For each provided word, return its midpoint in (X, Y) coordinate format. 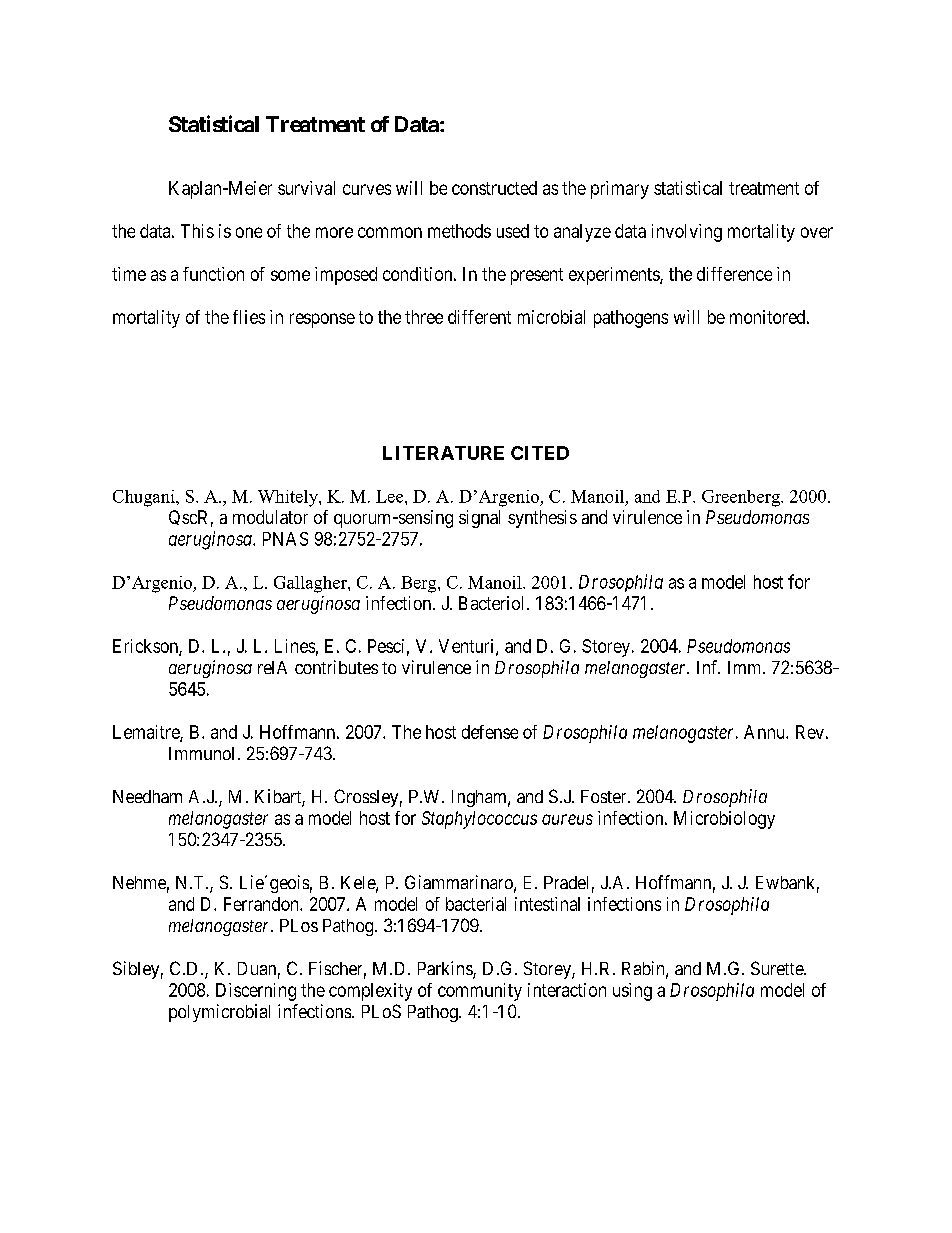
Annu (765, 732)
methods (459, 231)
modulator (270, 517)
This (197, 231)
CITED (540, 453)
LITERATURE (443, 453)
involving (687, 233)
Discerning (256, 992)
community (480, 992)
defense (490, 732)
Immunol (201, 753)
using (632, 992)
